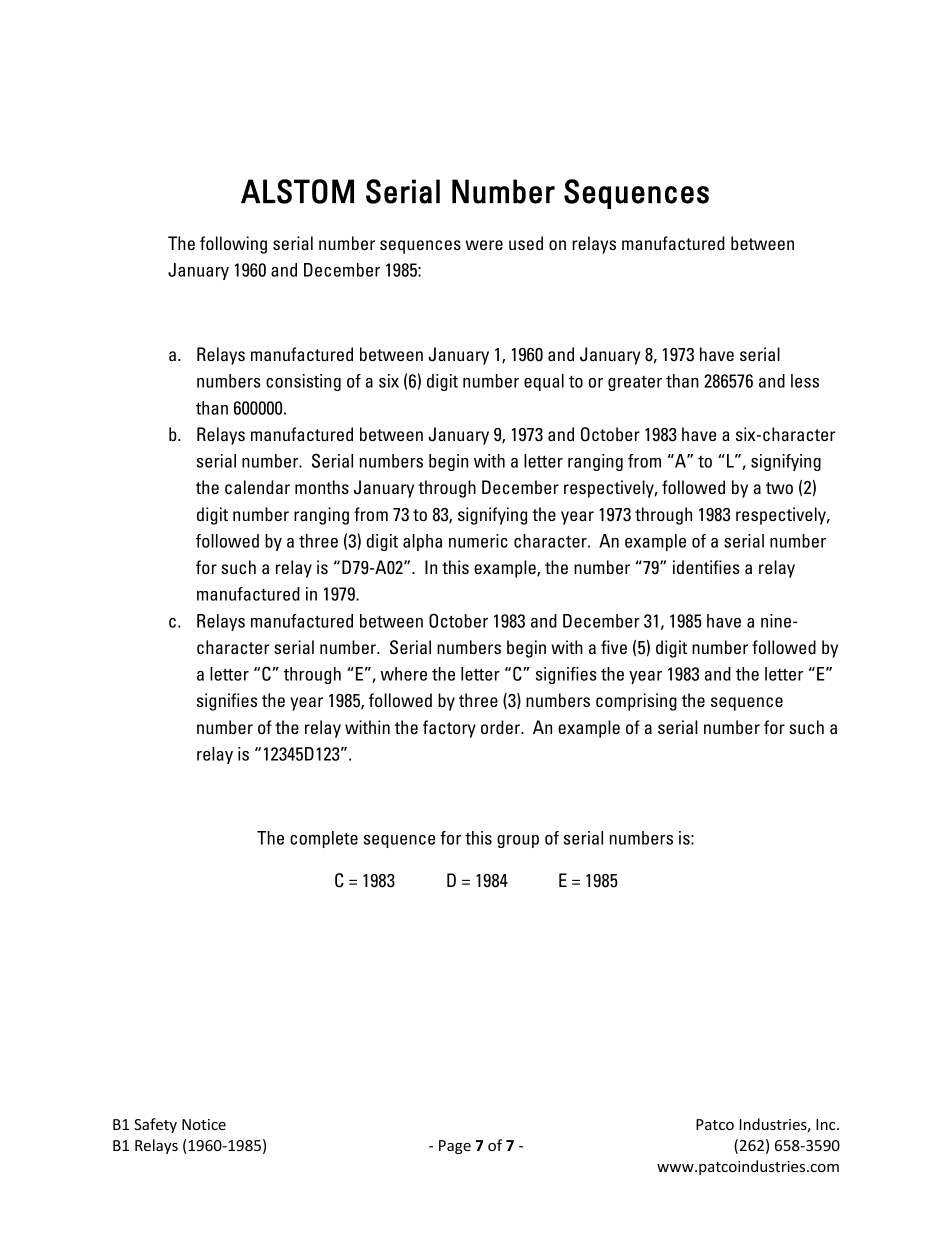 The height and width of the screenshot is (1233, 952). What do you see at coordinates (204, 1124) in the screenshot?
I see `Notice` at bounding box center [204, 1124].
